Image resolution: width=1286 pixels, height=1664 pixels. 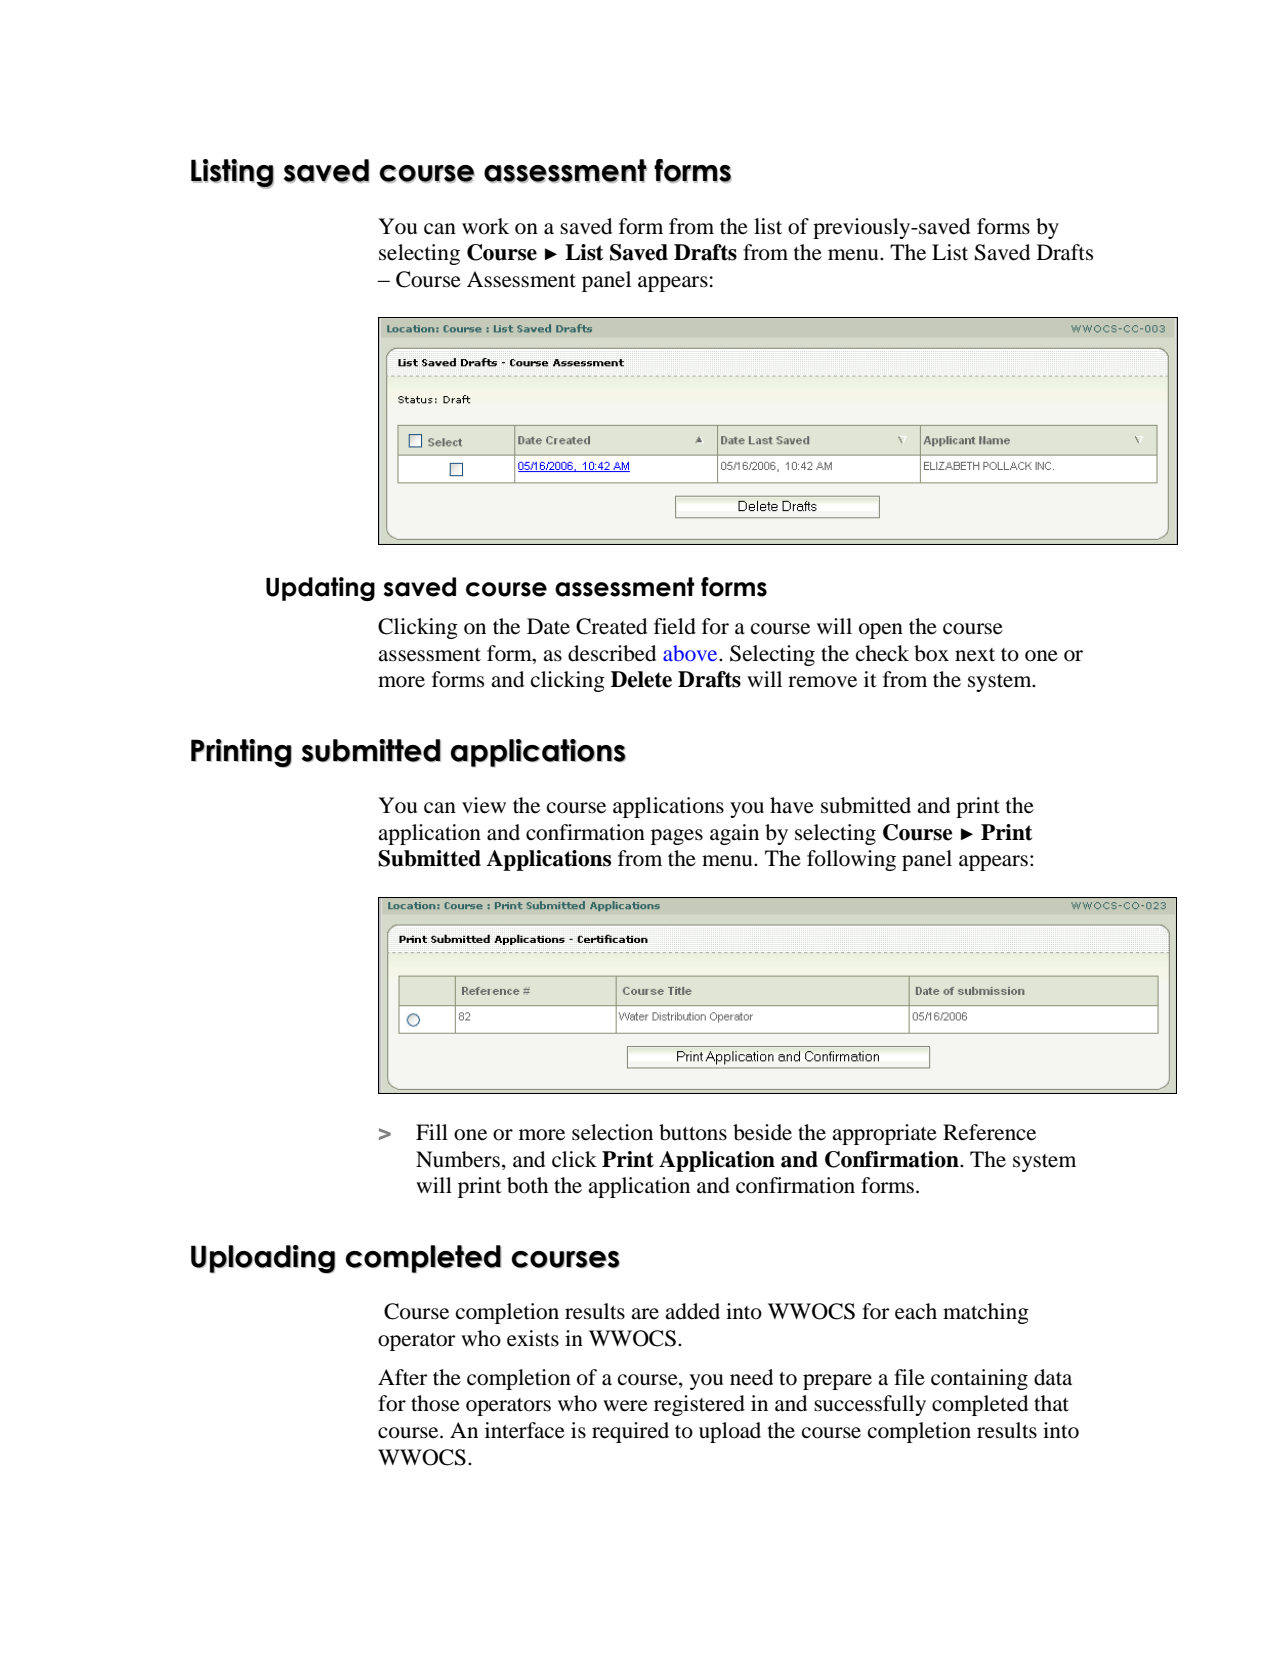 What do you see at coordinates (989, 1132) in the document?
I see `Reference` at bounding box center [989, 1132].
